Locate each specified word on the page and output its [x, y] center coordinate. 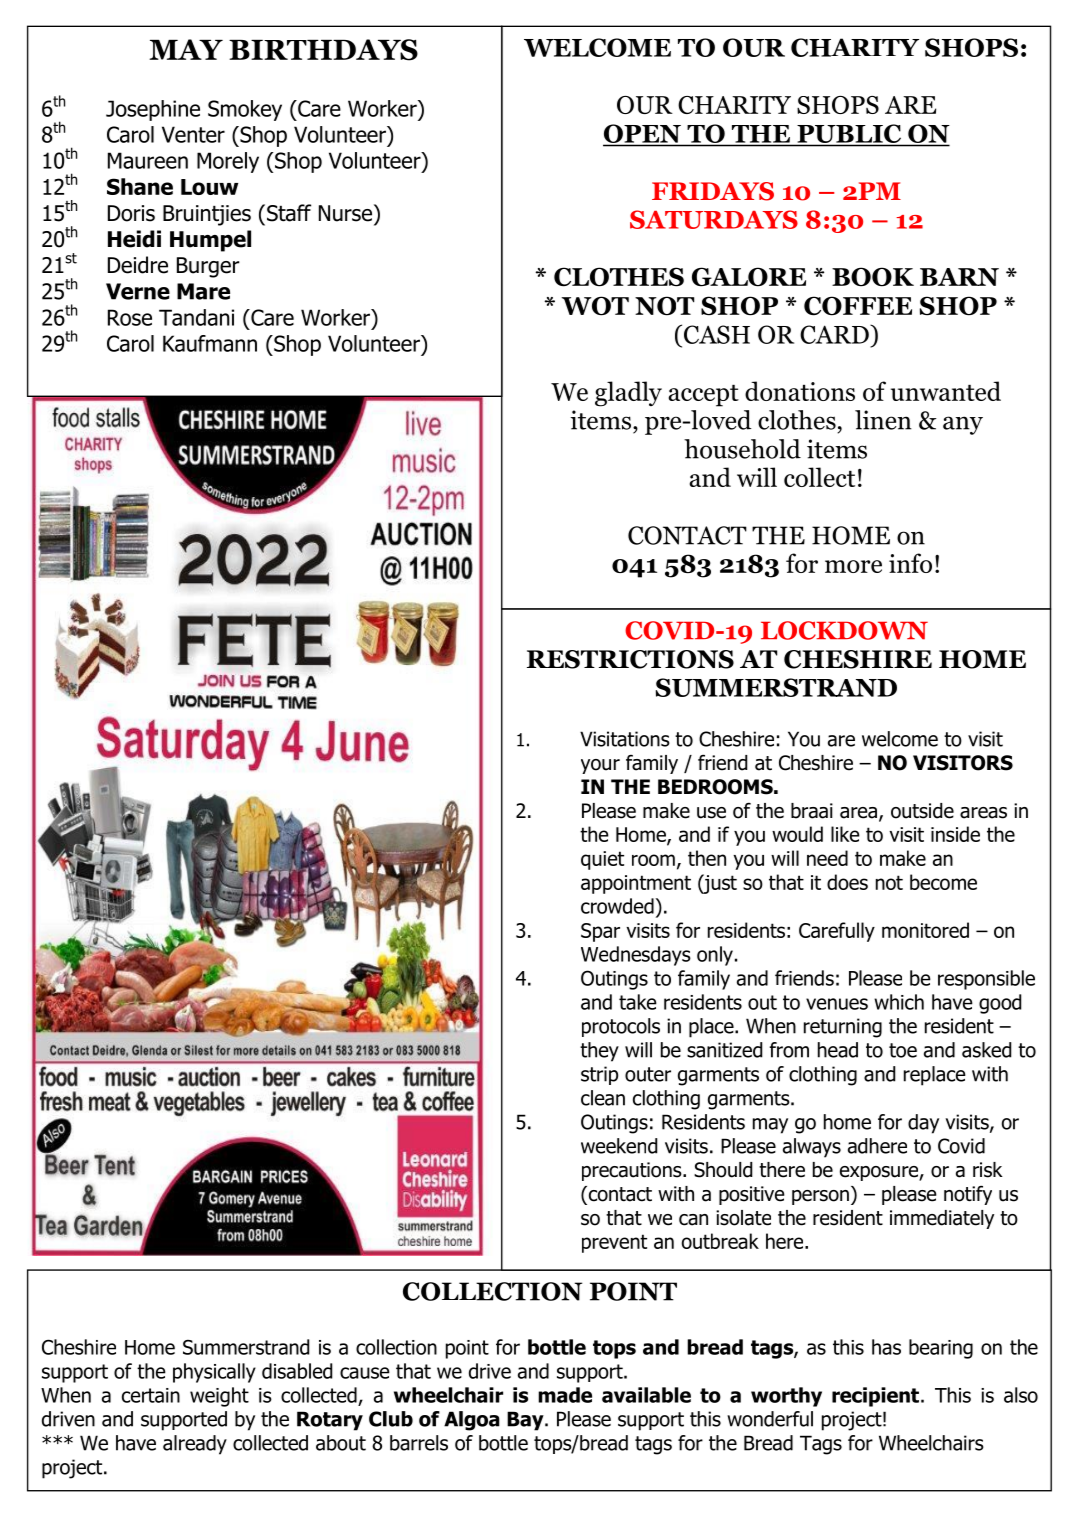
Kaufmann [210, 343]
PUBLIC [849, 135]
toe [903, 1050]
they [599, 1052]
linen [883, 420]
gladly [628, 394]
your [600, 766]
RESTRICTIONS [630, 659]
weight [219, 1397]
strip [599, 1075]
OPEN [643, 135]
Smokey [245, 110]
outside [922, 811]
